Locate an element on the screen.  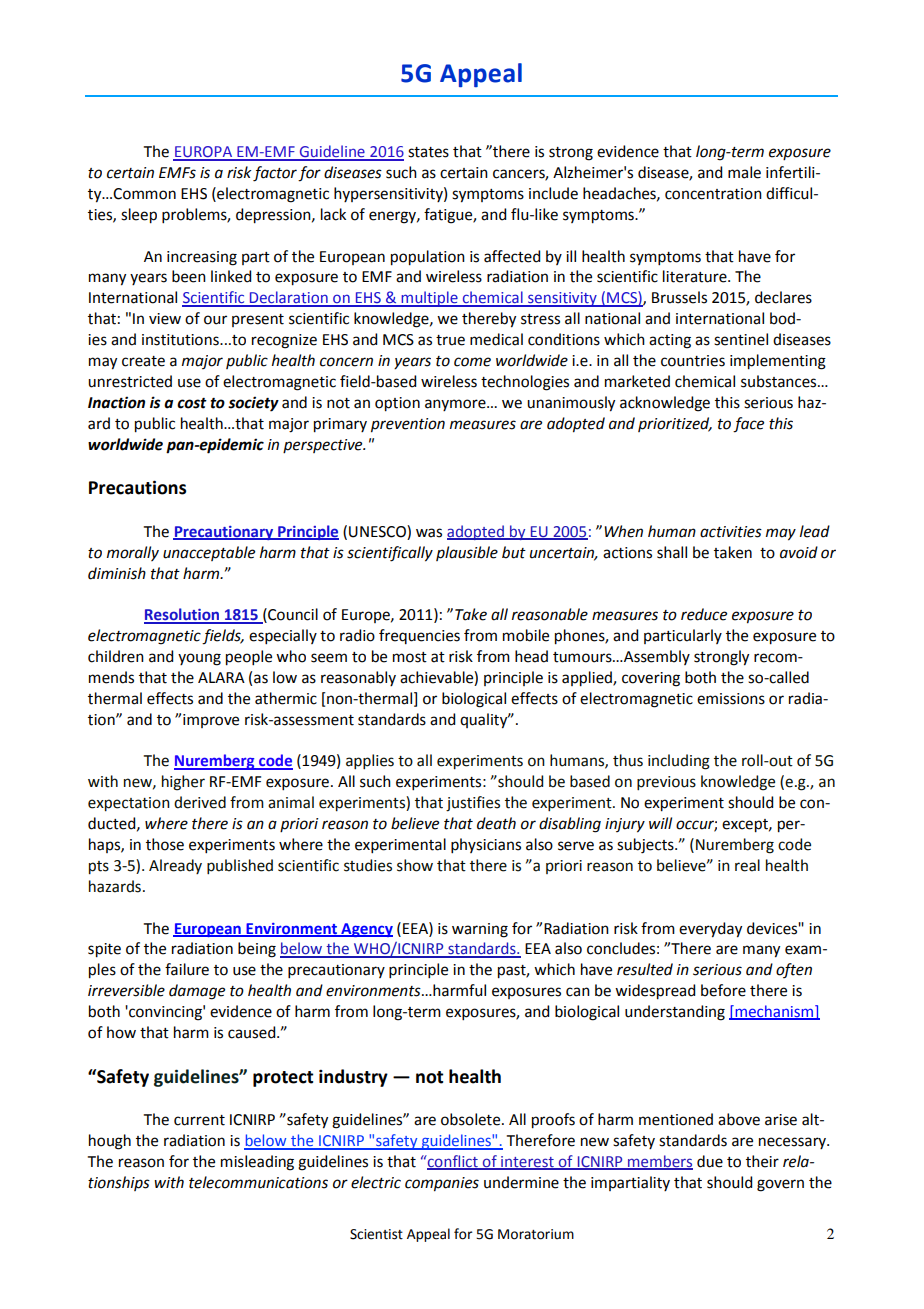
companies is located at coordinates (442, 1184).
